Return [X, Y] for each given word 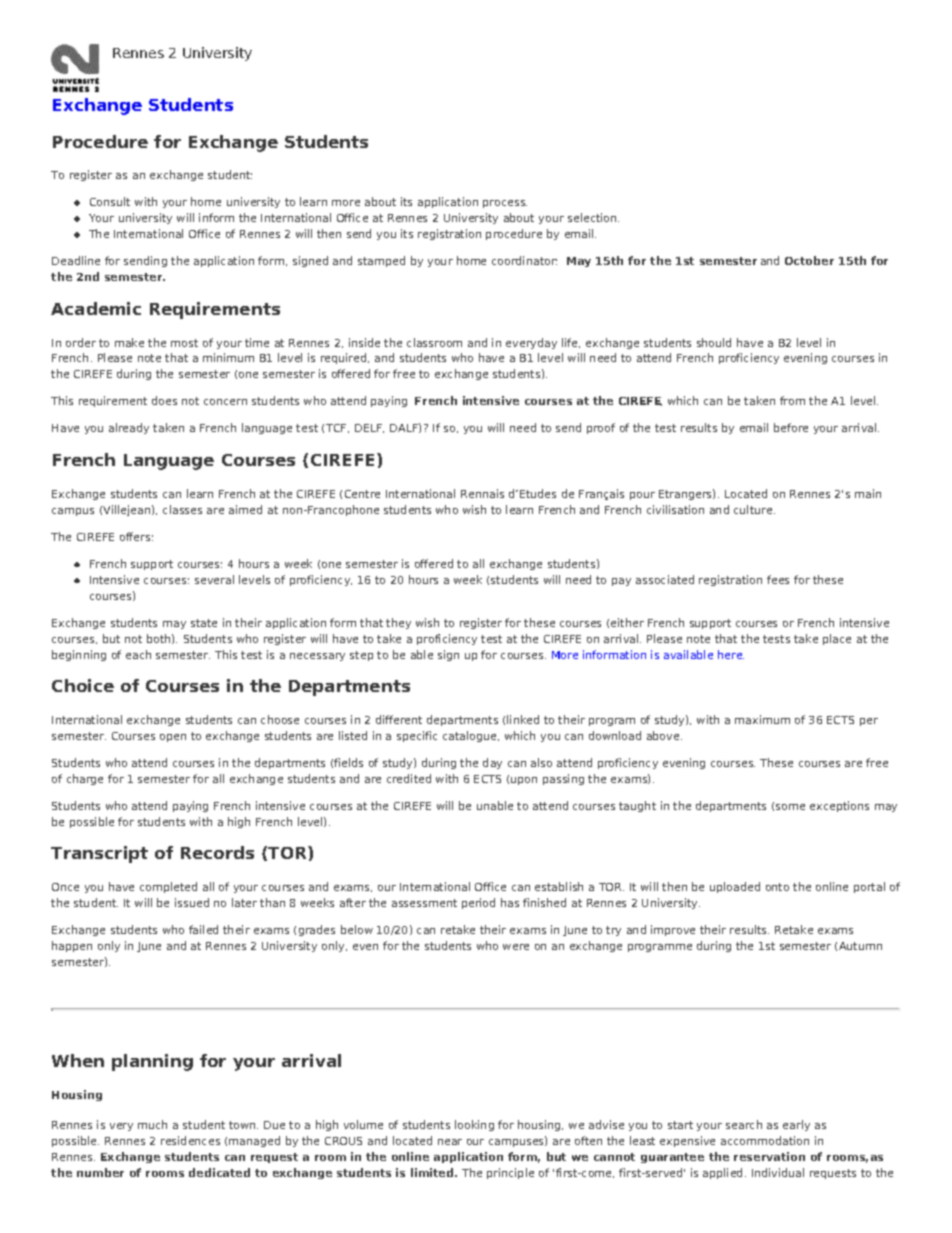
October [809, 260]
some [790, 807]
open [173, 738]
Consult [110, 201]
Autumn [860, 946]
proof [601, 428]
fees [778, 579]
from [792, 400]
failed [203, 929]
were [516, 947]
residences [190, 1140]
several [214, 579]
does [164, 400]
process [505, 204]
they [398, 623]
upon [524, 781]
